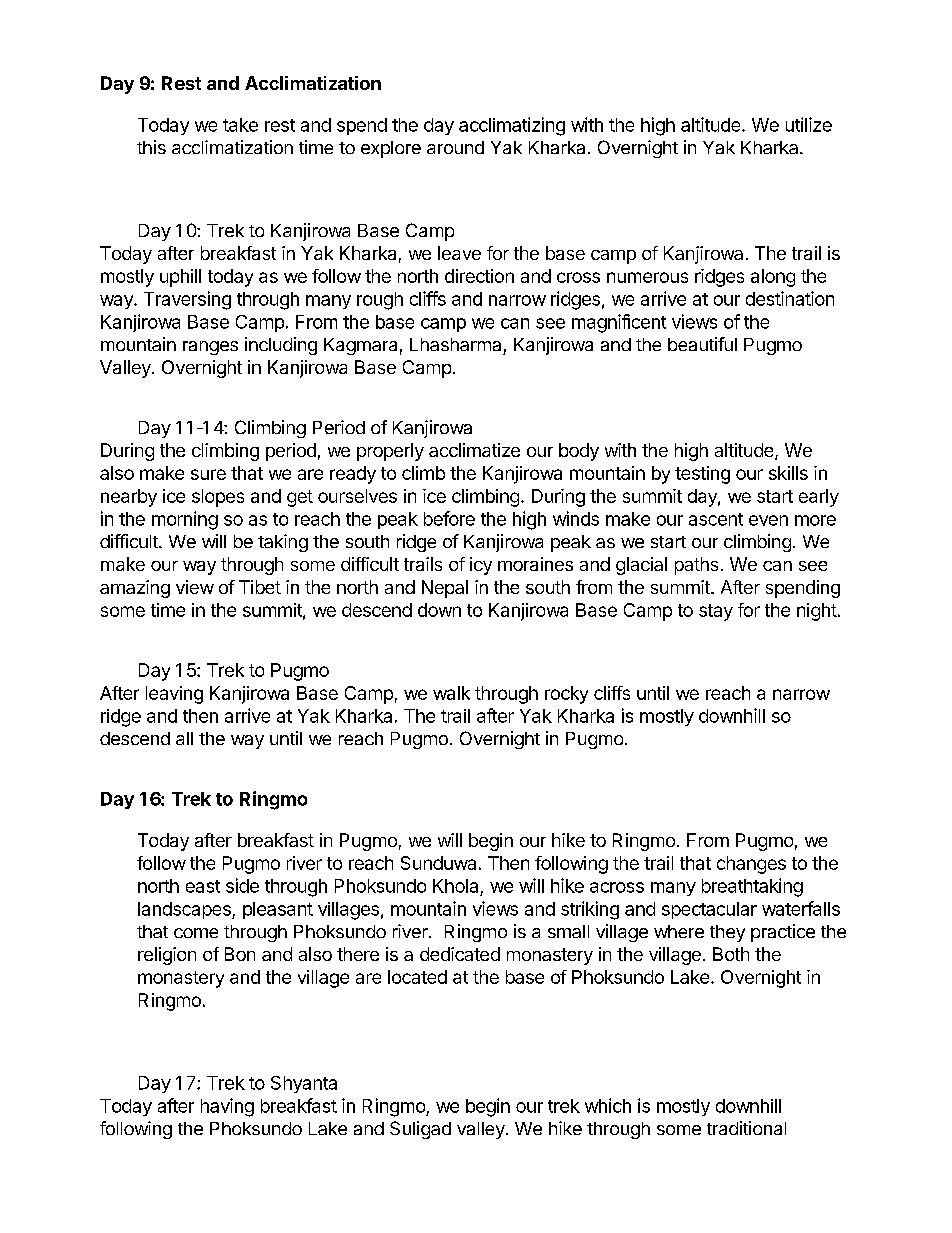 The width and height of the screenshot is (952, 1233). I want to click on changes, so click(751, 865).
